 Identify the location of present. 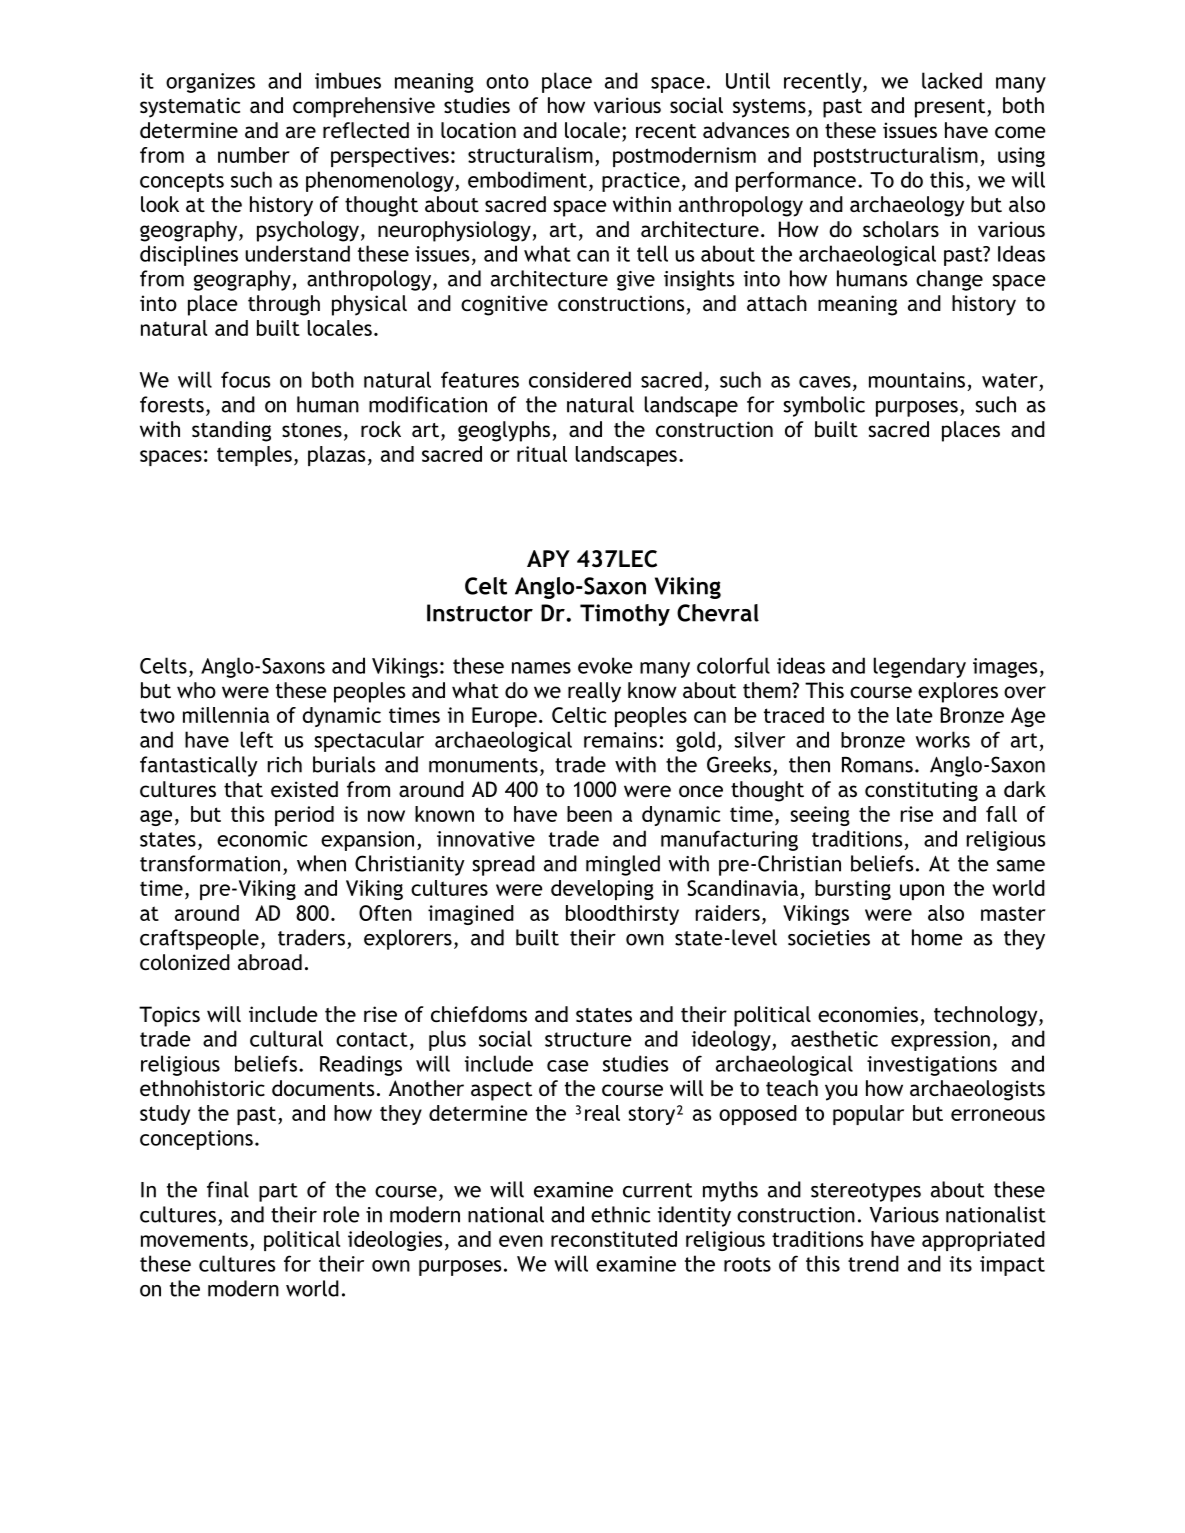
(951, 108).
